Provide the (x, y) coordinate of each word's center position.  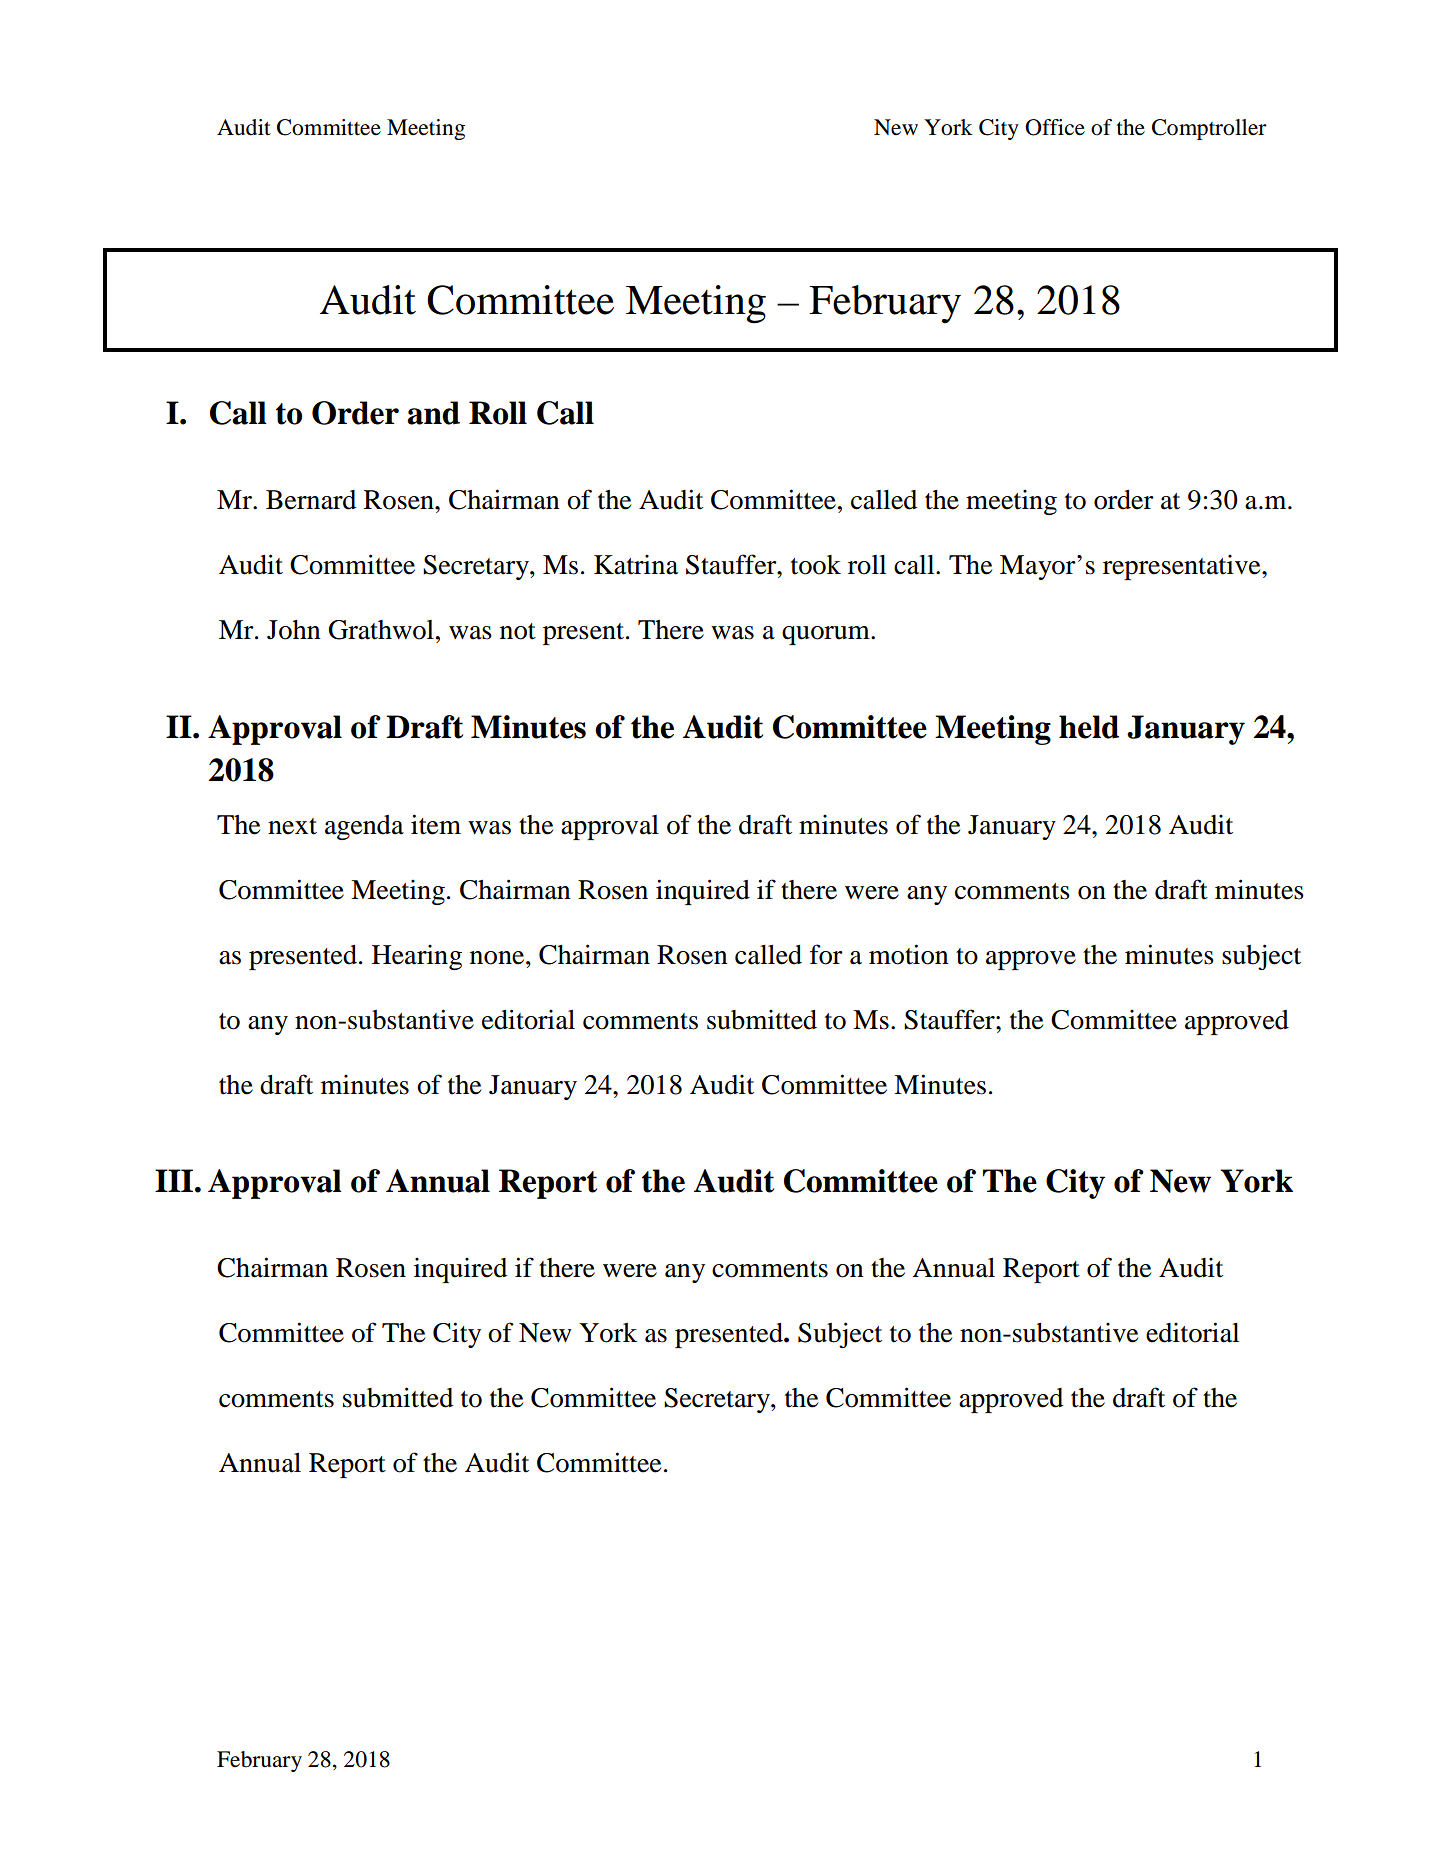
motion (909, 954)
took (816, 565)
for (826, 954)
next (292, 826)
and (433, 413)
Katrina (636, 565)
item (436, 824)
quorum (827, 635)
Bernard (311, 500)
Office (1055, 127)
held (1089, 727)
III (175, 1180)
